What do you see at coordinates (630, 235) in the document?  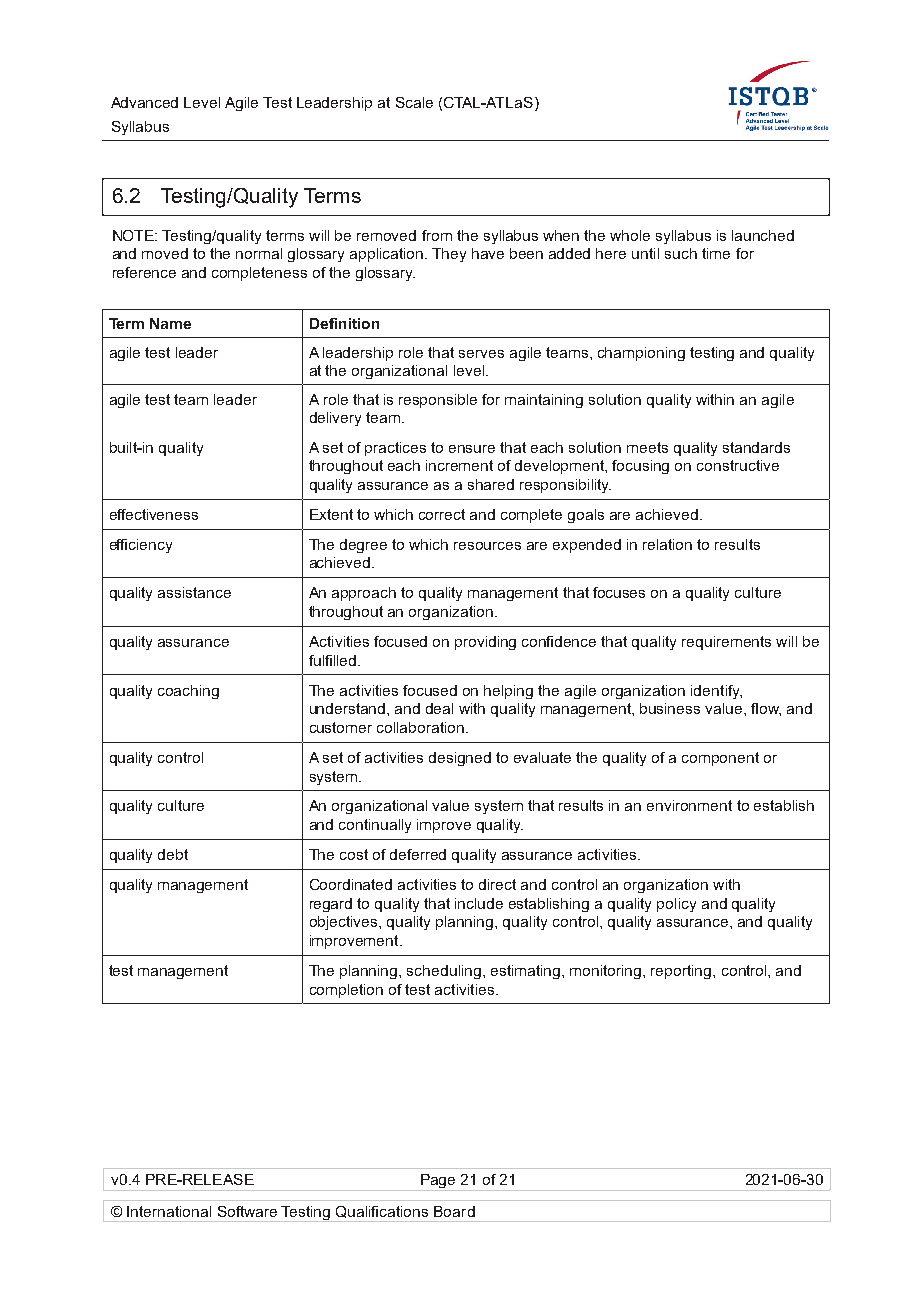 I see `whole` at bounding box center [630, 235].
